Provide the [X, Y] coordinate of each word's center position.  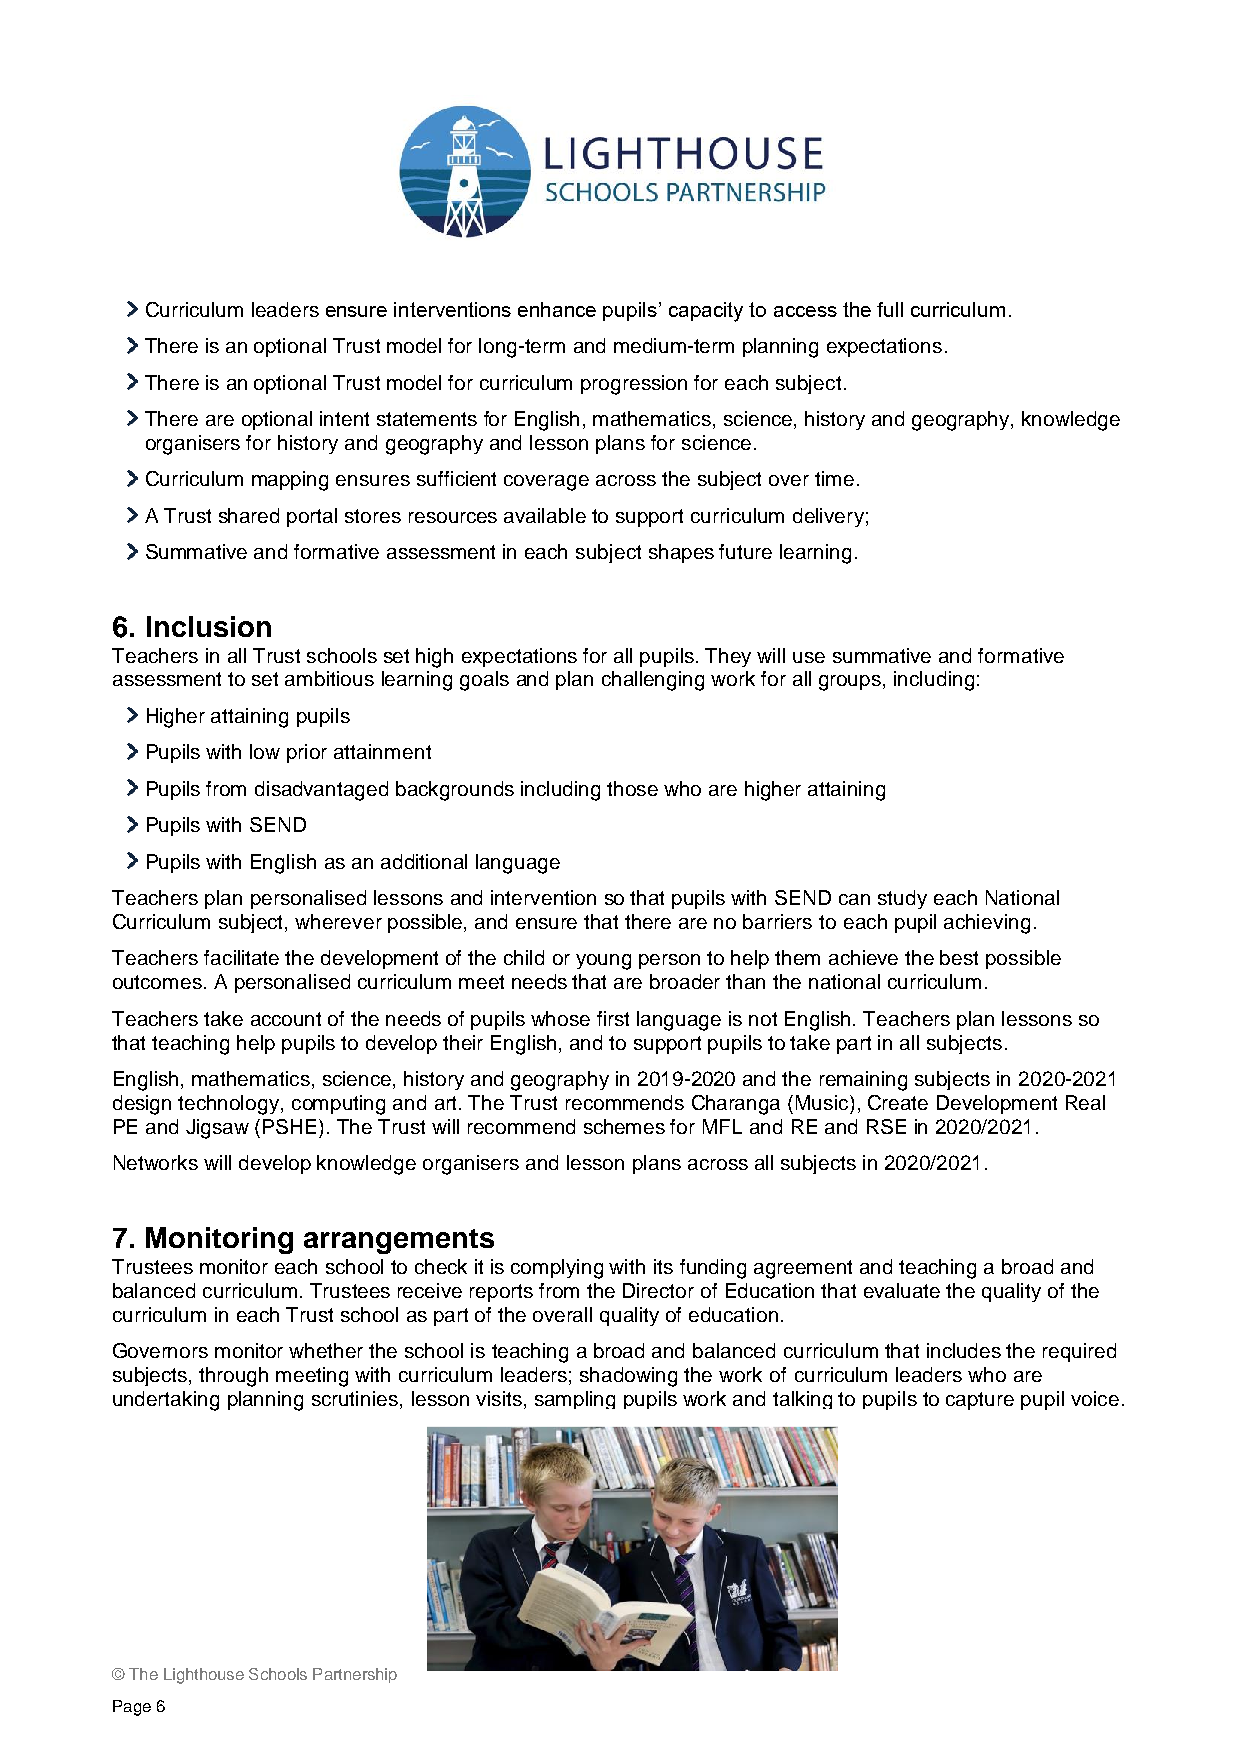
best [959, 957]
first [613, 1018]
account [286, 1019]
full [890, 309]
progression [634, 385]
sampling [575, 1400]
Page [132, 1708]
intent [344, 418]
